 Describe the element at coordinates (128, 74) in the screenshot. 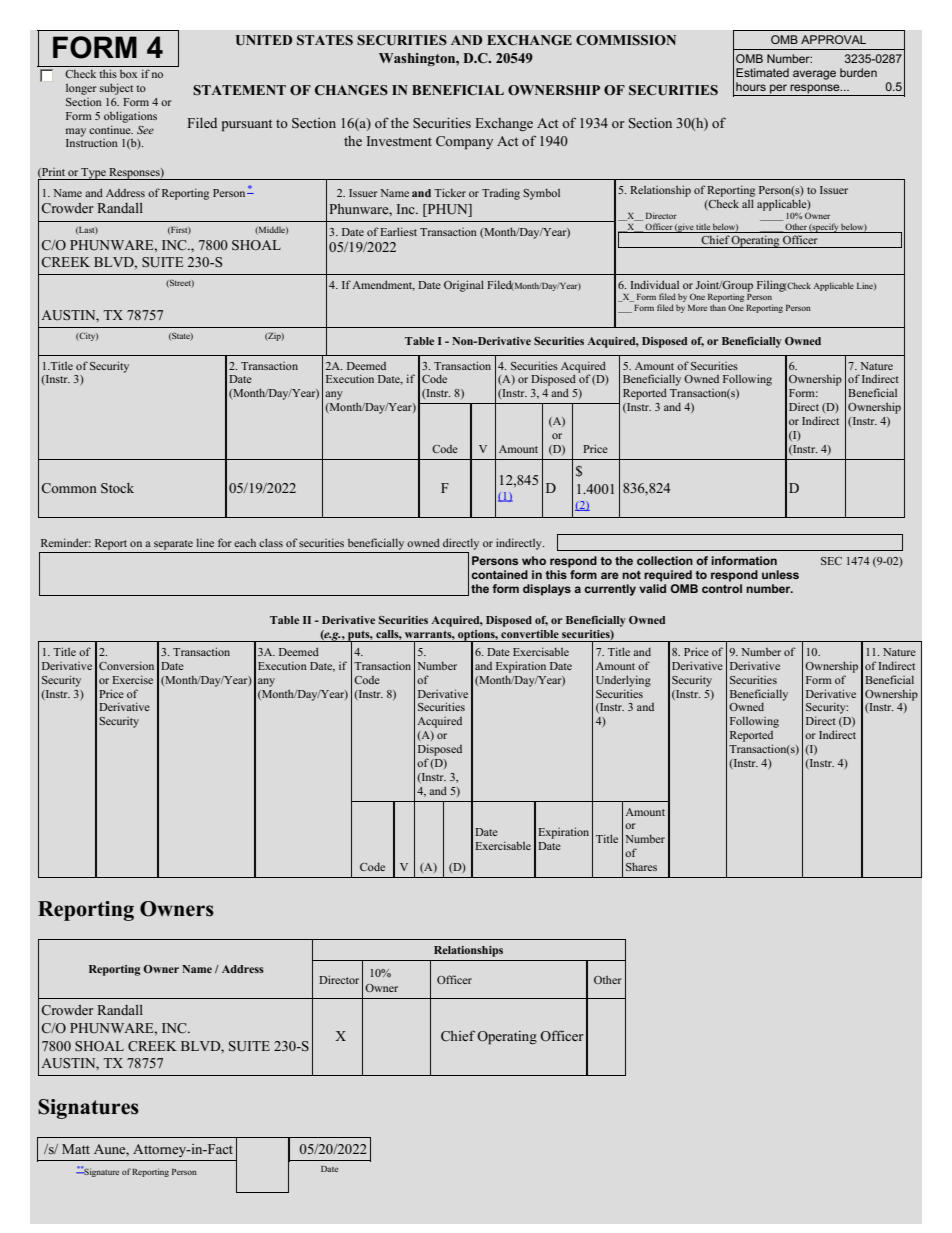

I see `box` at that location.
